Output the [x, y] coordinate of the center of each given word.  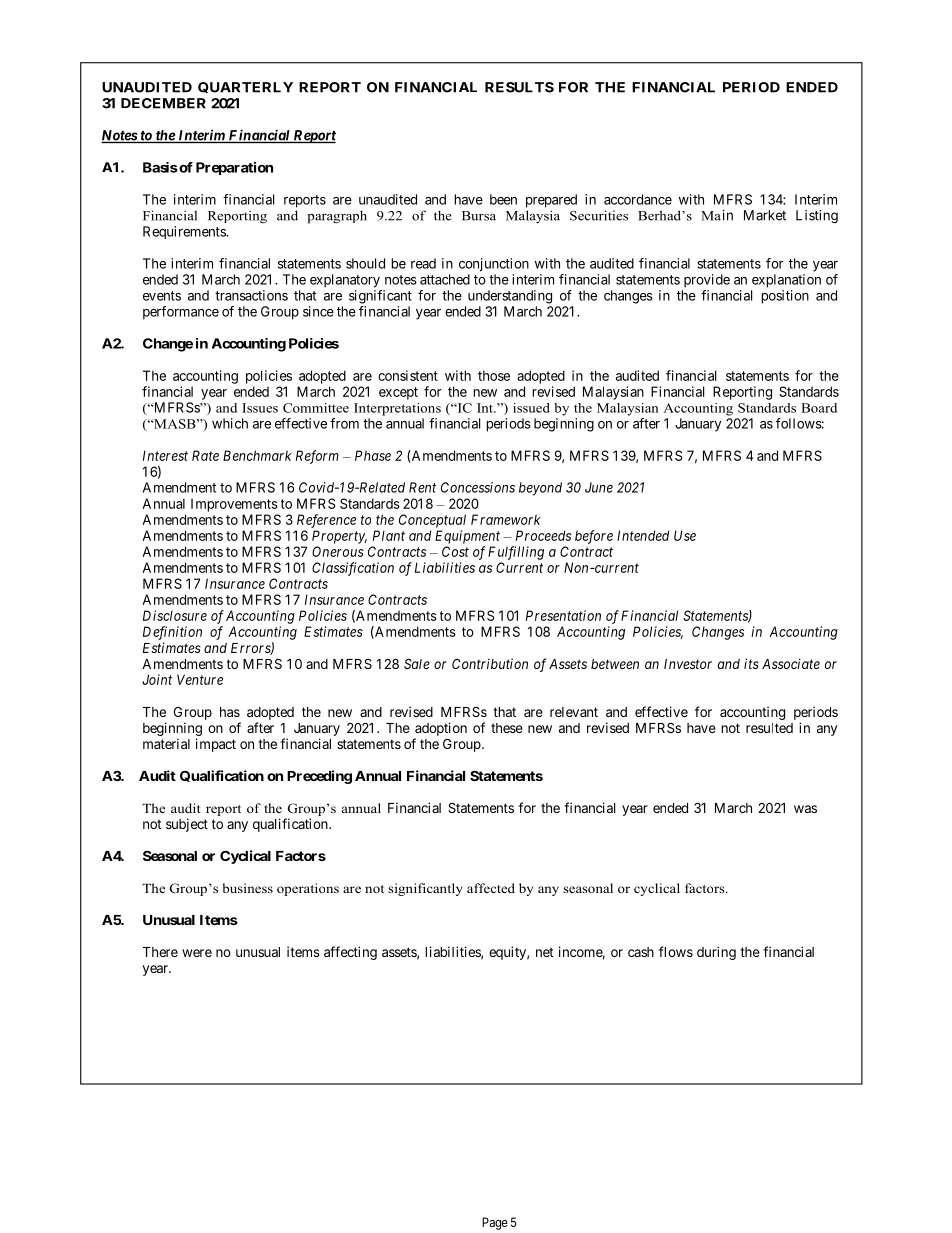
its [751, 663]
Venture [200, 679]
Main [717, 215]
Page [495, 1223]
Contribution [490, 663]
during [716, 953]
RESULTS [519, 87]
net [545, 952]
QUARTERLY [245, 87]
